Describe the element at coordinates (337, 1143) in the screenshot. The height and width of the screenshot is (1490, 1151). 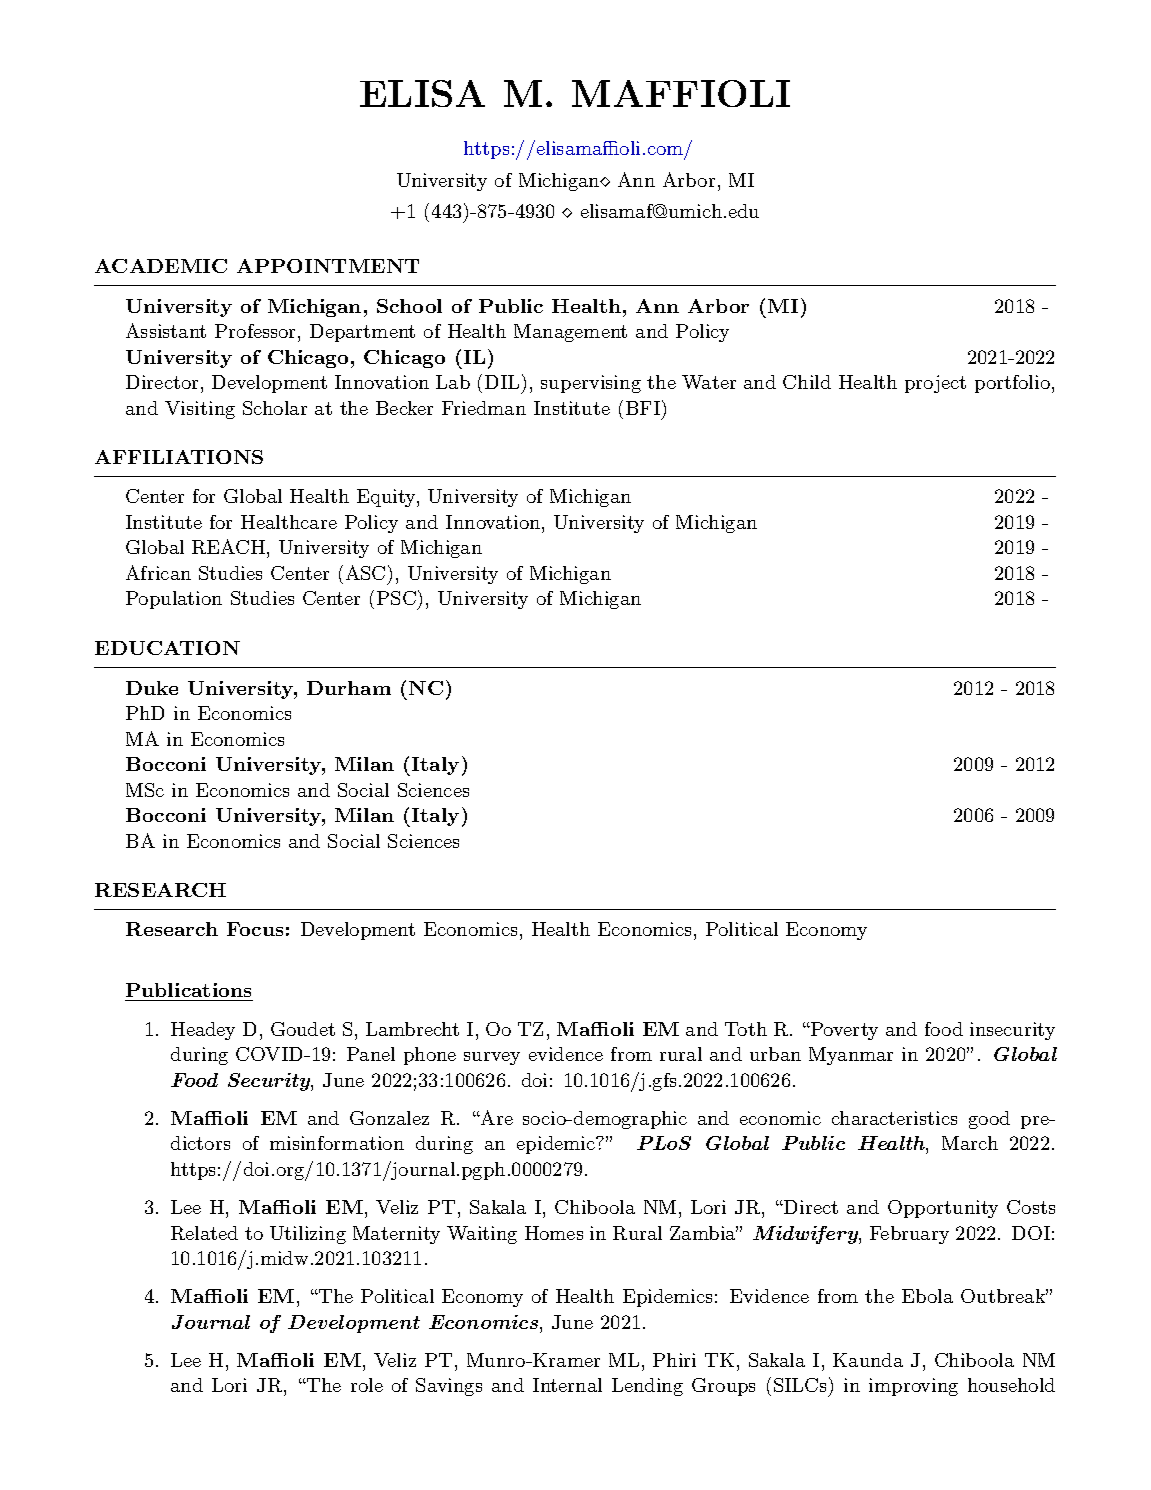
I see `misinformation` at that location.
